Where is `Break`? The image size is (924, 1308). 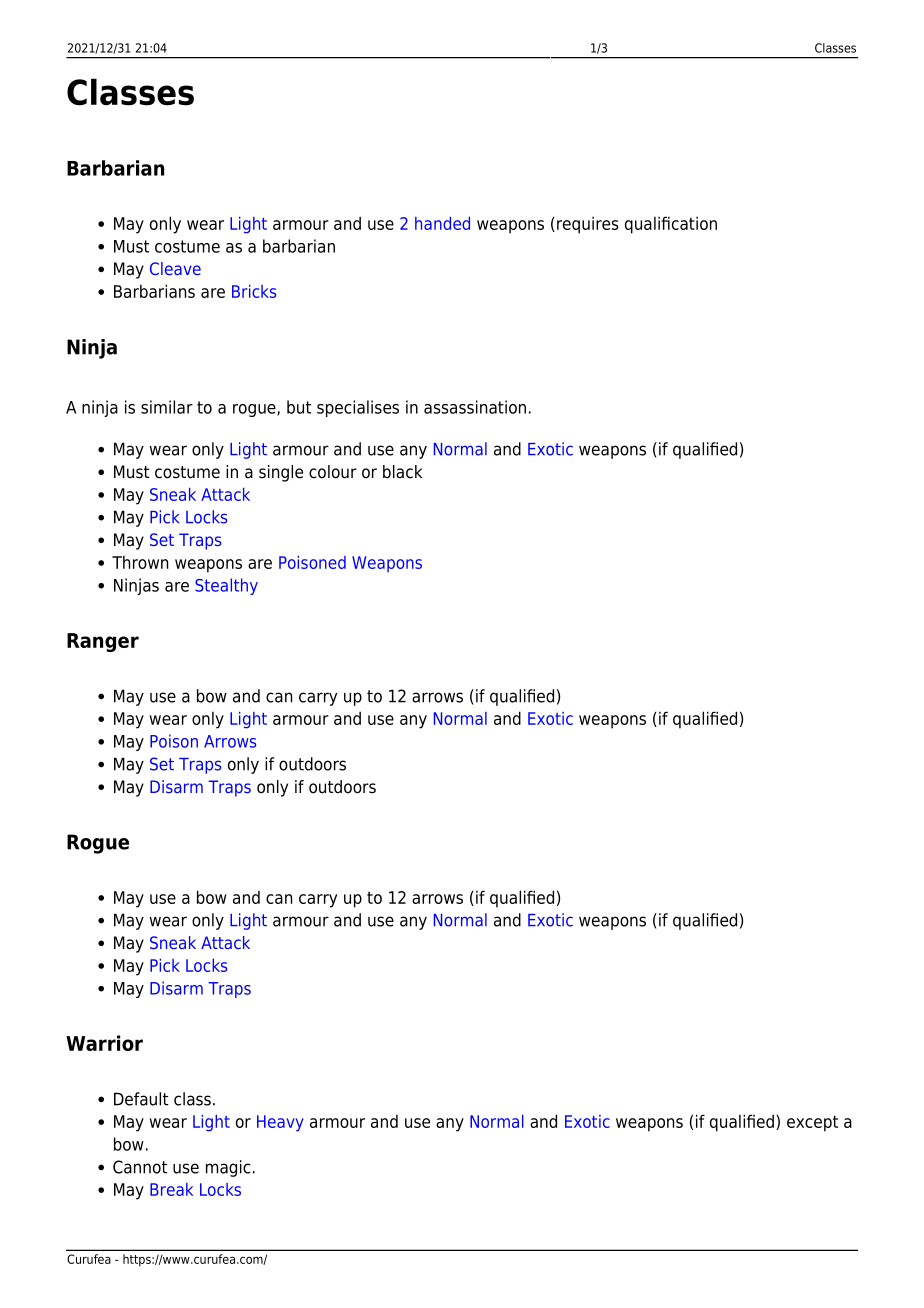
Break is located at coordinates (171, 1189).
